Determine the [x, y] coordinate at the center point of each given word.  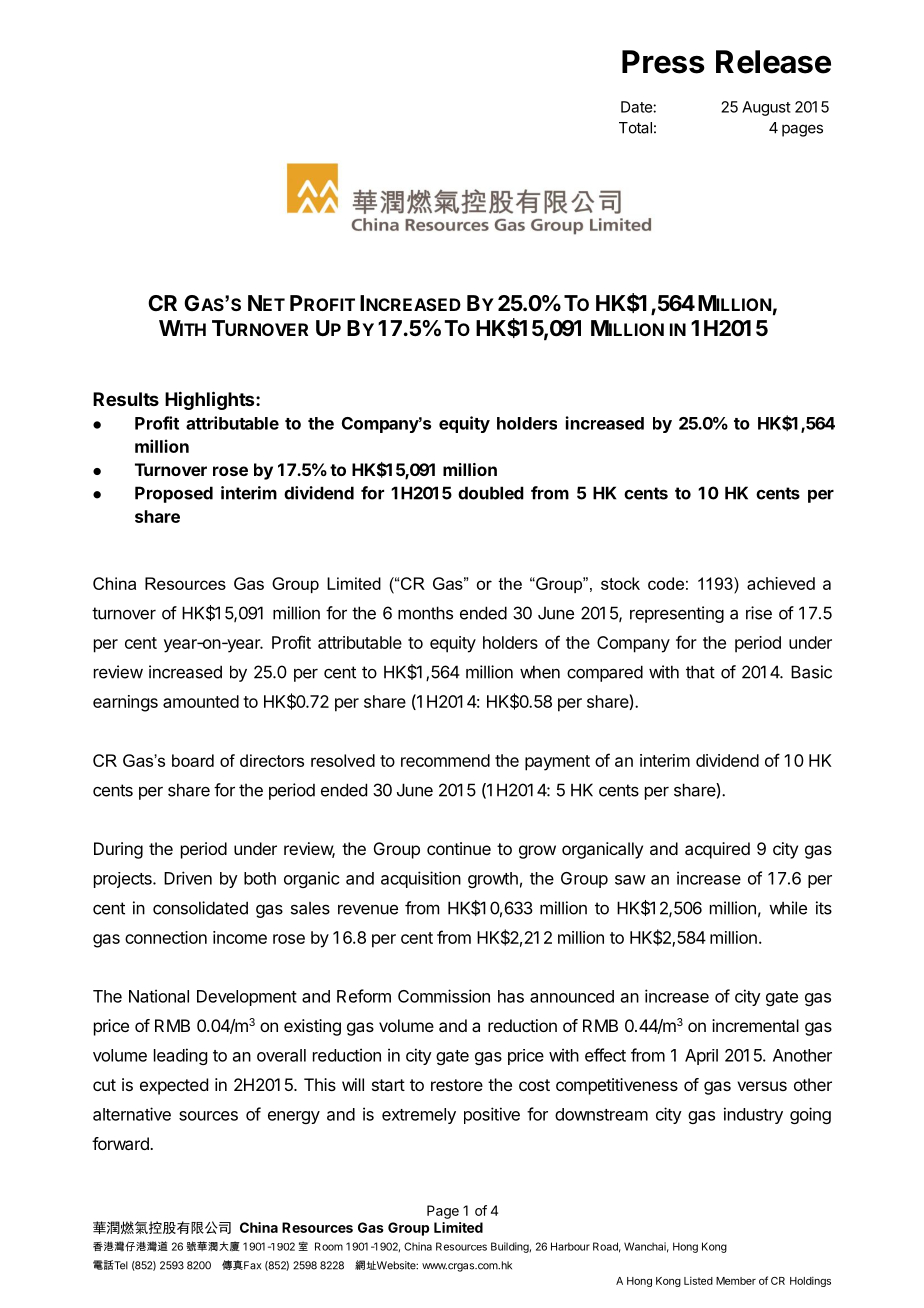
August [766, 108]
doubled [491, 493]
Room [329, 1246]
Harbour [570, 1246]
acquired [717, 850]
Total [635, 128]
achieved [781, 583]
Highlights [211, 400]
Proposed [174, 494]
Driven [188, 878]
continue [459, 848]
